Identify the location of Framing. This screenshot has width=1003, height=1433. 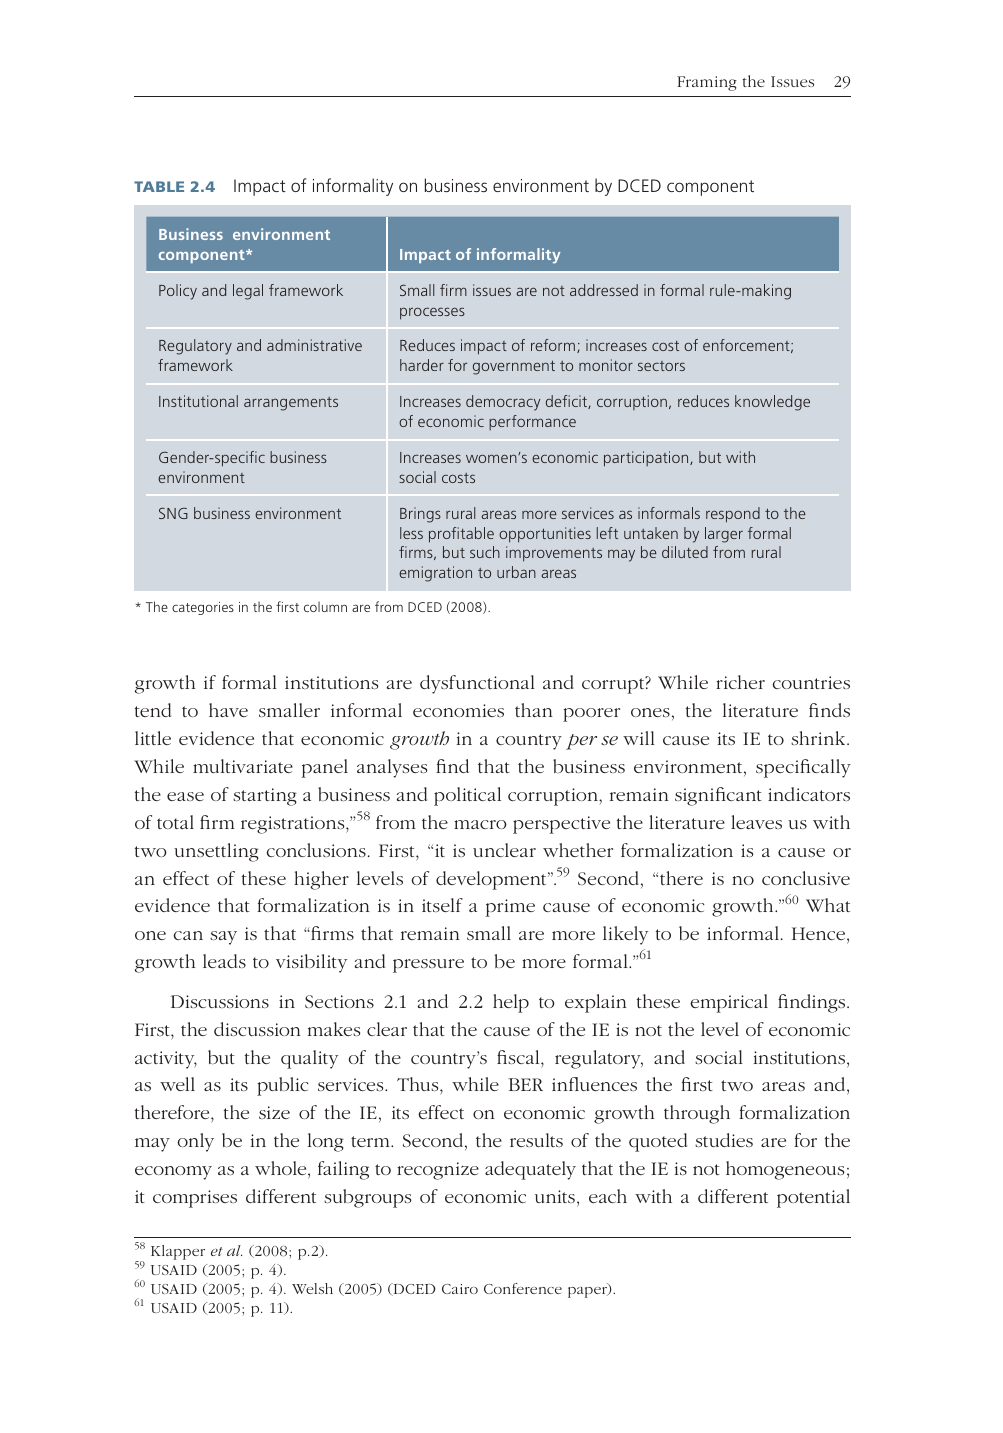
(707, 83).
